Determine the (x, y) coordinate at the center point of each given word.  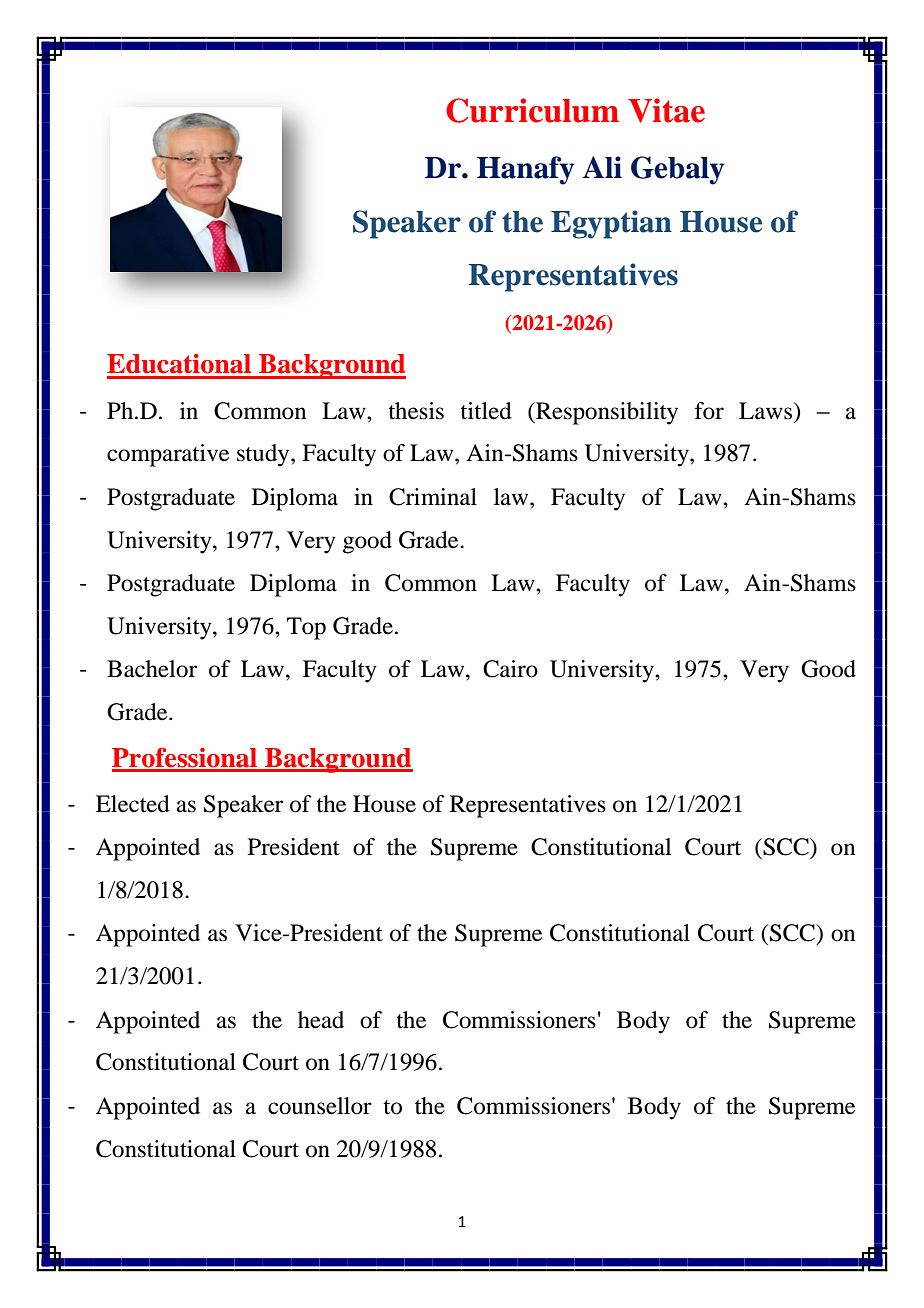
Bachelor (152, 669)
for (709, 411)
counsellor (320, 1106)
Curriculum (532, 110)
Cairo (510, 669)
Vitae (666, 110)
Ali (602, 167)
